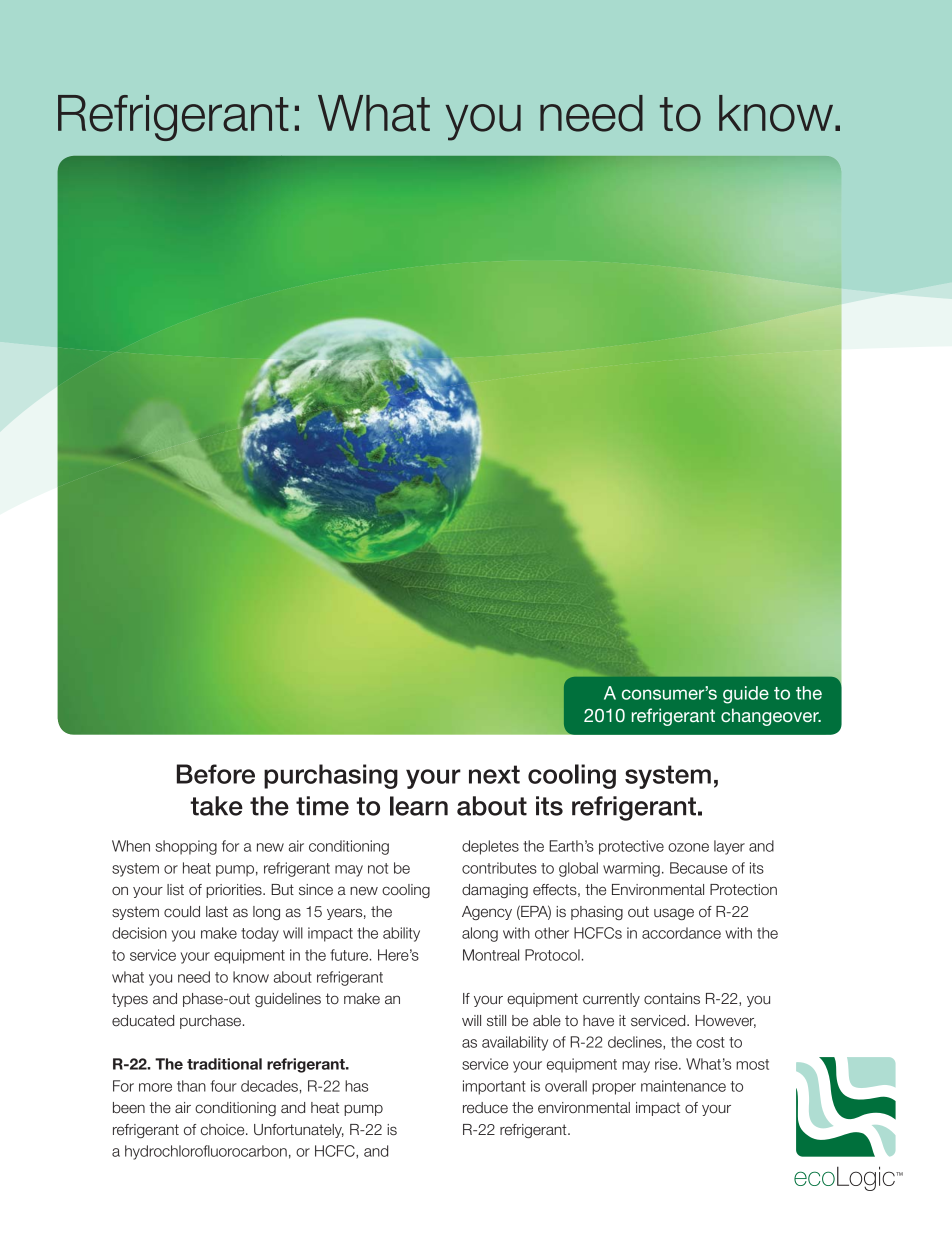 The width and height of the image is (952, 1233). What do you see at coordinates (224, 1130) in the image?
I see `choice` at bounding box center [224, 1130].
